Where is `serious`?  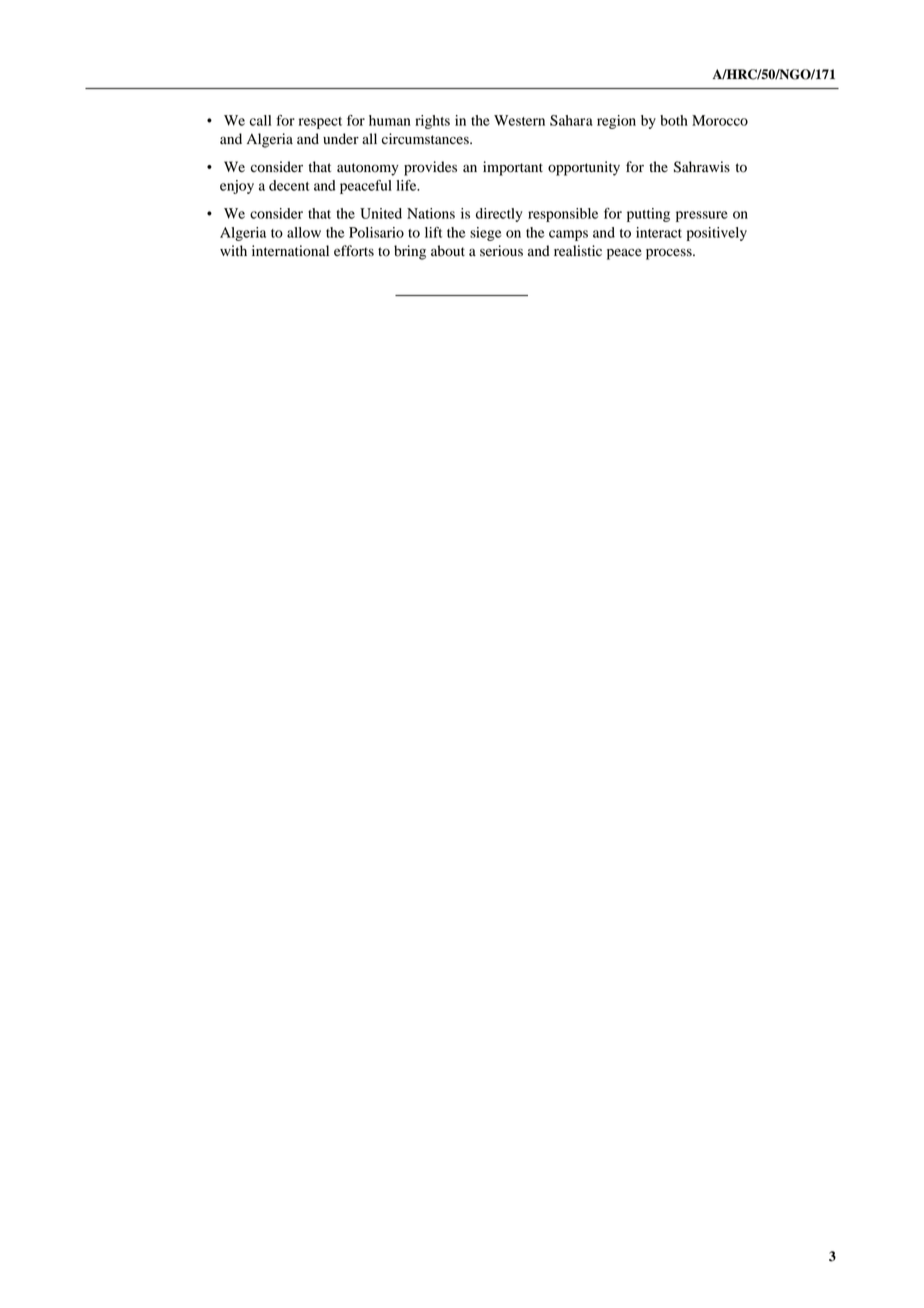
serious is located at coordinates (501, 251).
